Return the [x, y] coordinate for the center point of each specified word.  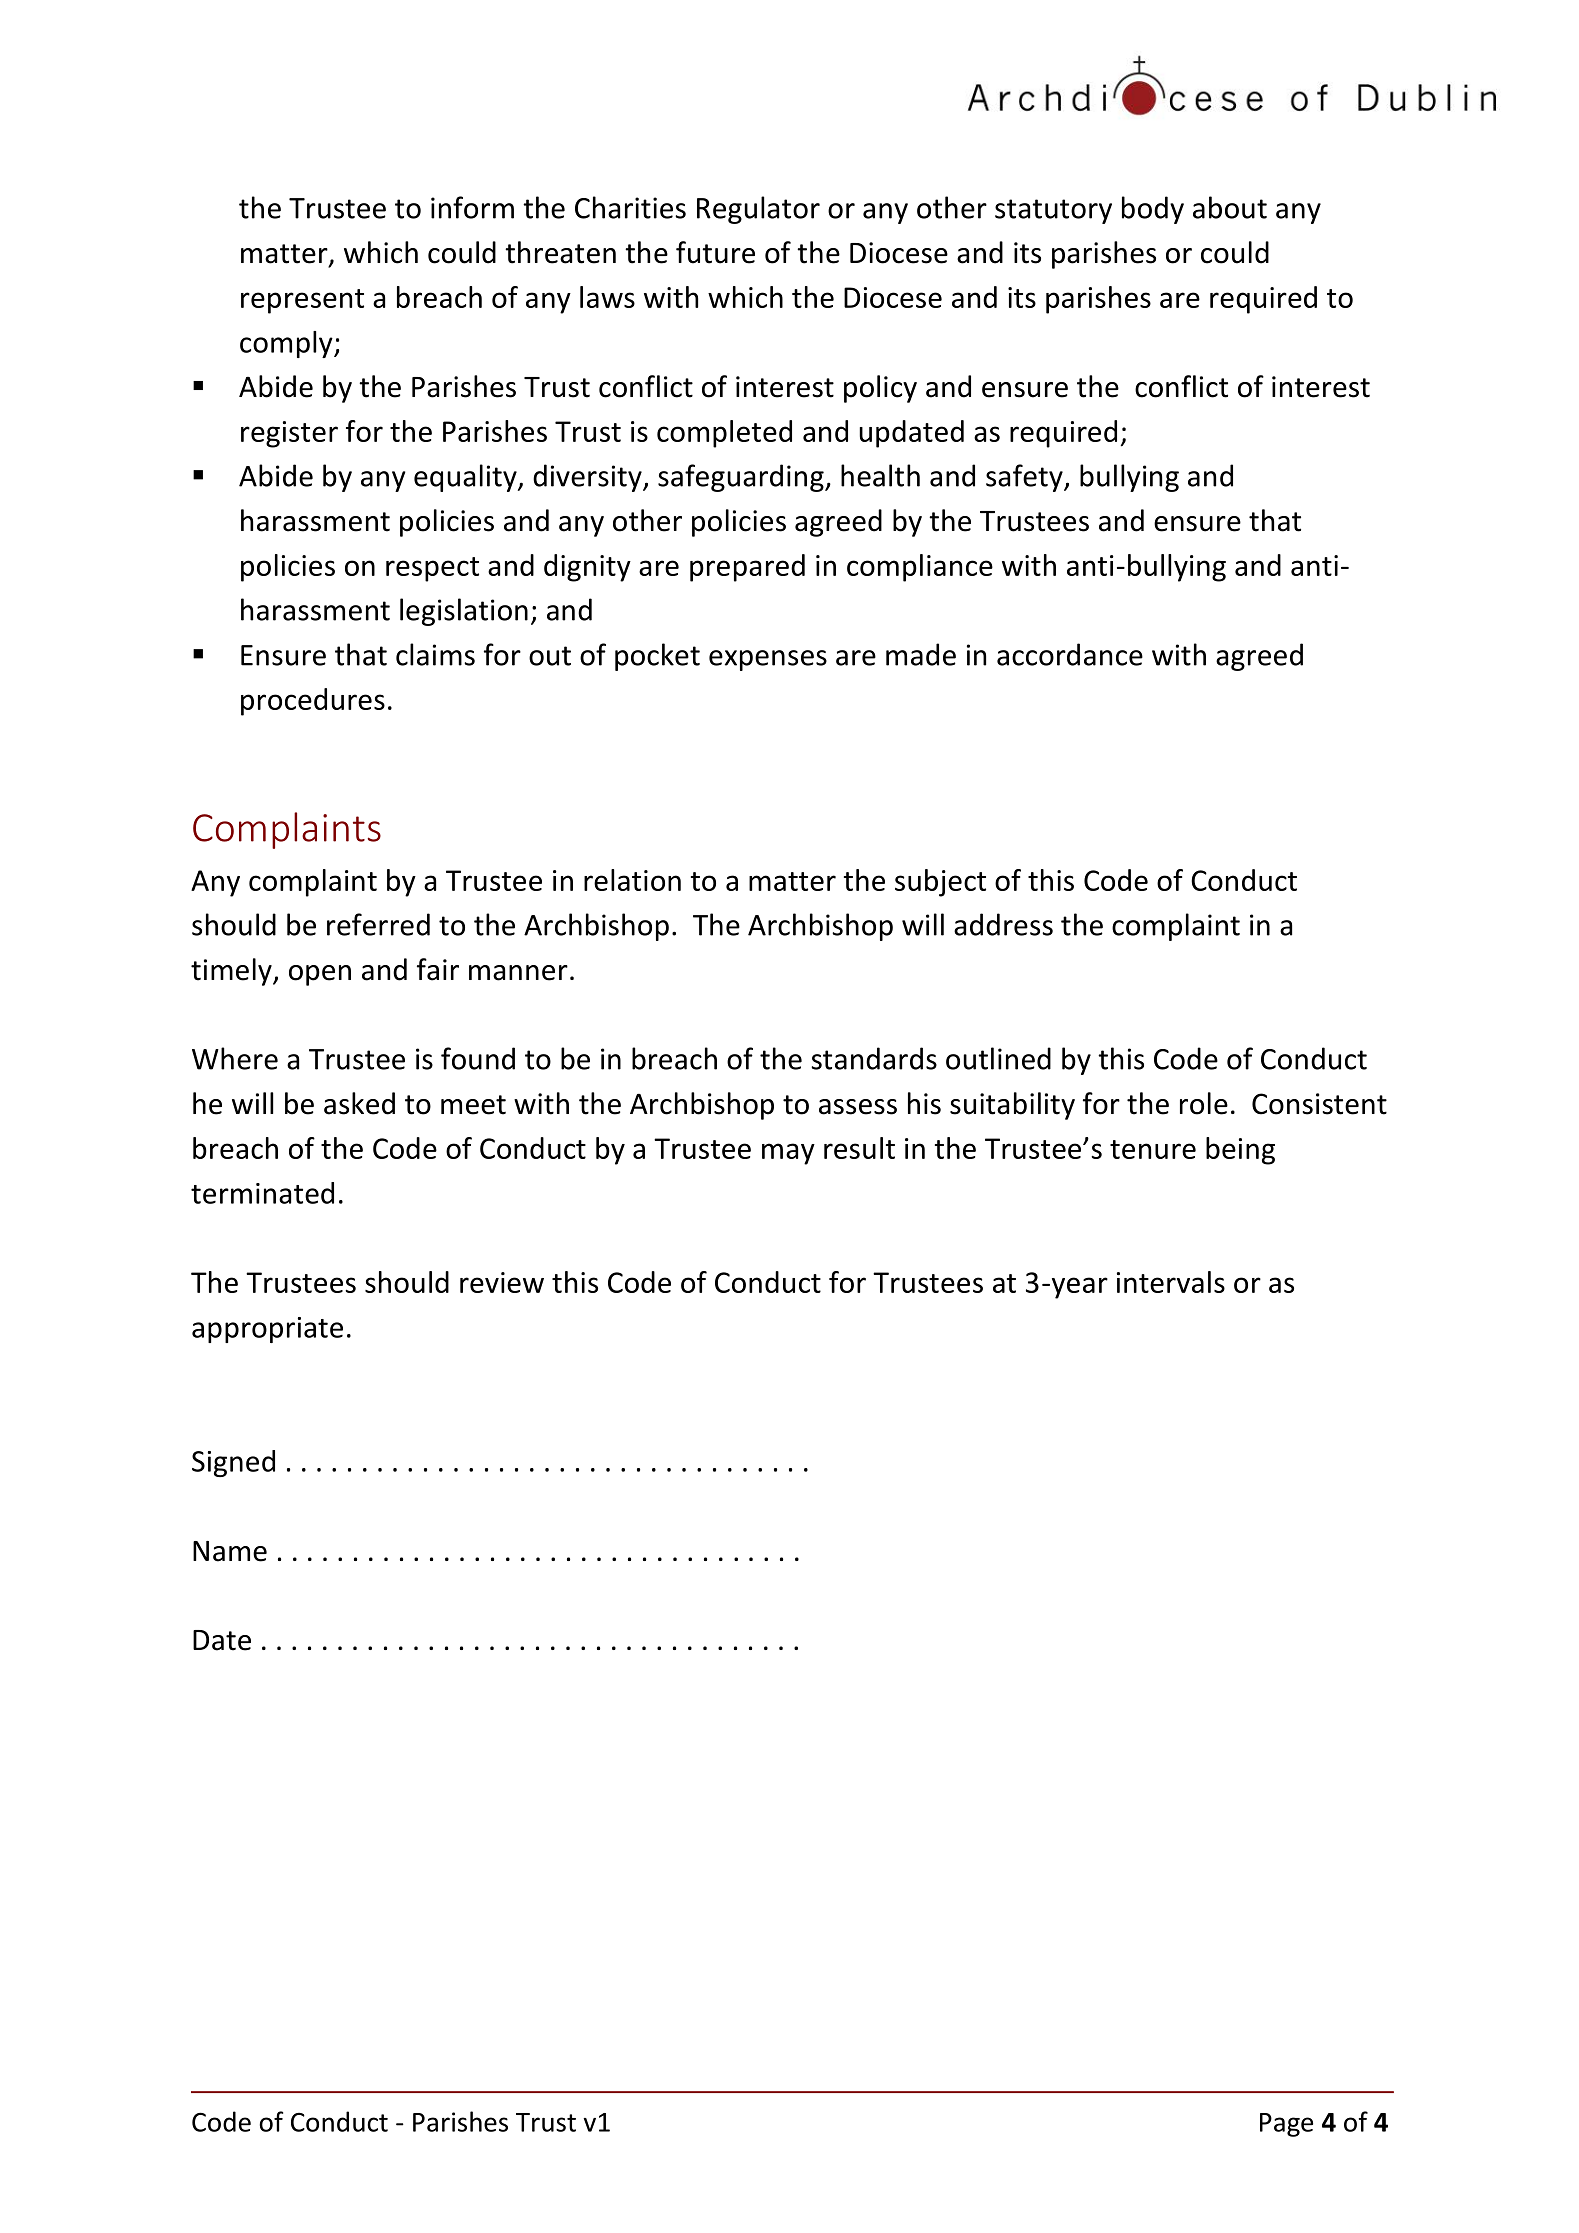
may [788, 1154]
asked [359, 1103]
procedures [313, 702]
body [1153, 210]
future [715, 252]
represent [302, 301]
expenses [768, 660]
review [502, 1282]
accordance [1070, 654]
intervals [1171, 1282]
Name [230, 1551]
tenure [1153, 1149]
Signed [233, 1463]
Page [1286, 2125]
